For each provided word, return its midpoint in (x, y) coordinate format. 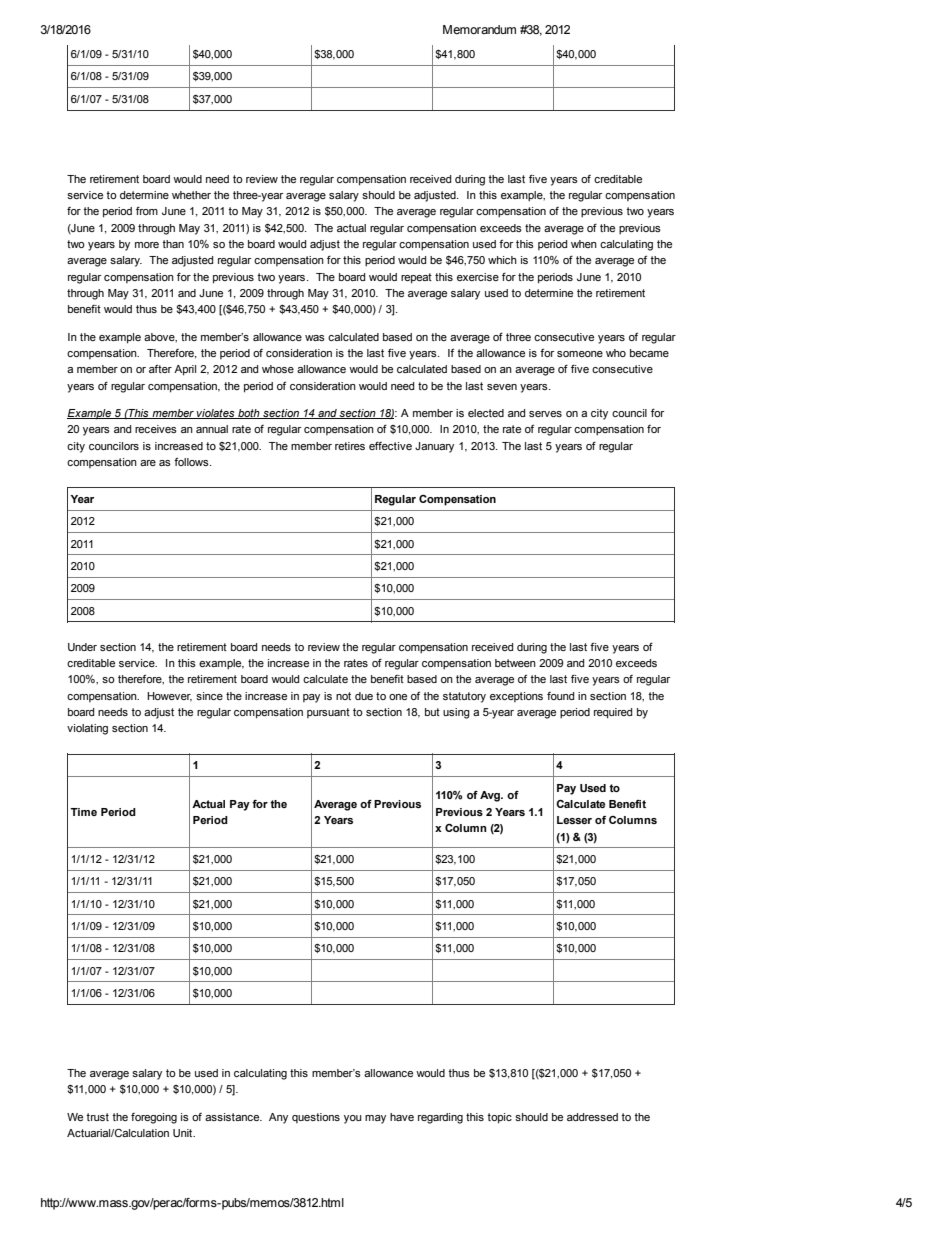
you (353, 1119)
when (584, 244)
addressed (592, 1117)
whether (191, 195)
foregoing (154, 1118)
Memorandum (479, 29)
